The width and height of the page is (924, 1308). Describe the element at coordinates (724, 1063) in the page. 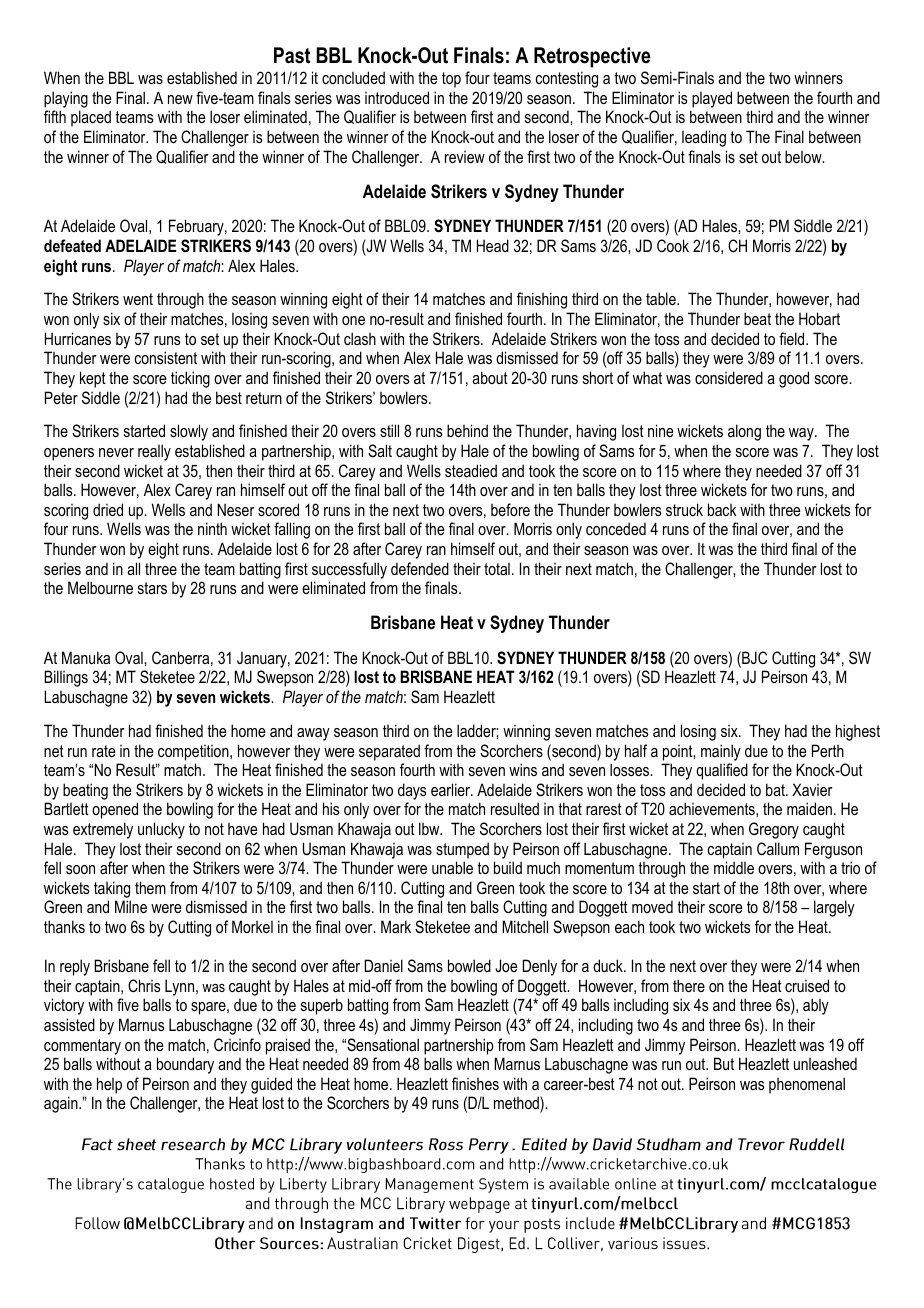

I see `But` at that location.
